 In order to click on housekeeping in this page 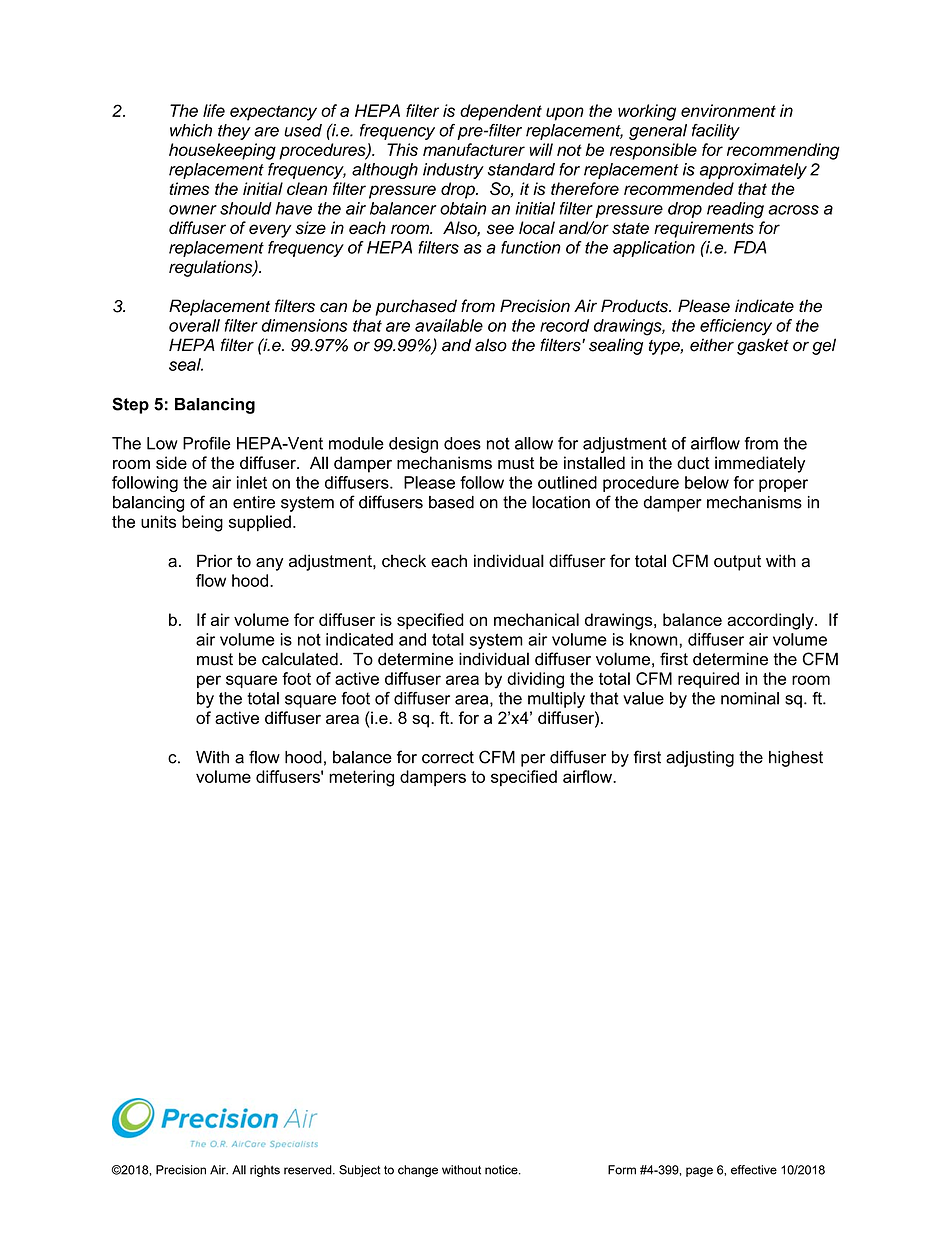, I will do `click(222, 151)`.
